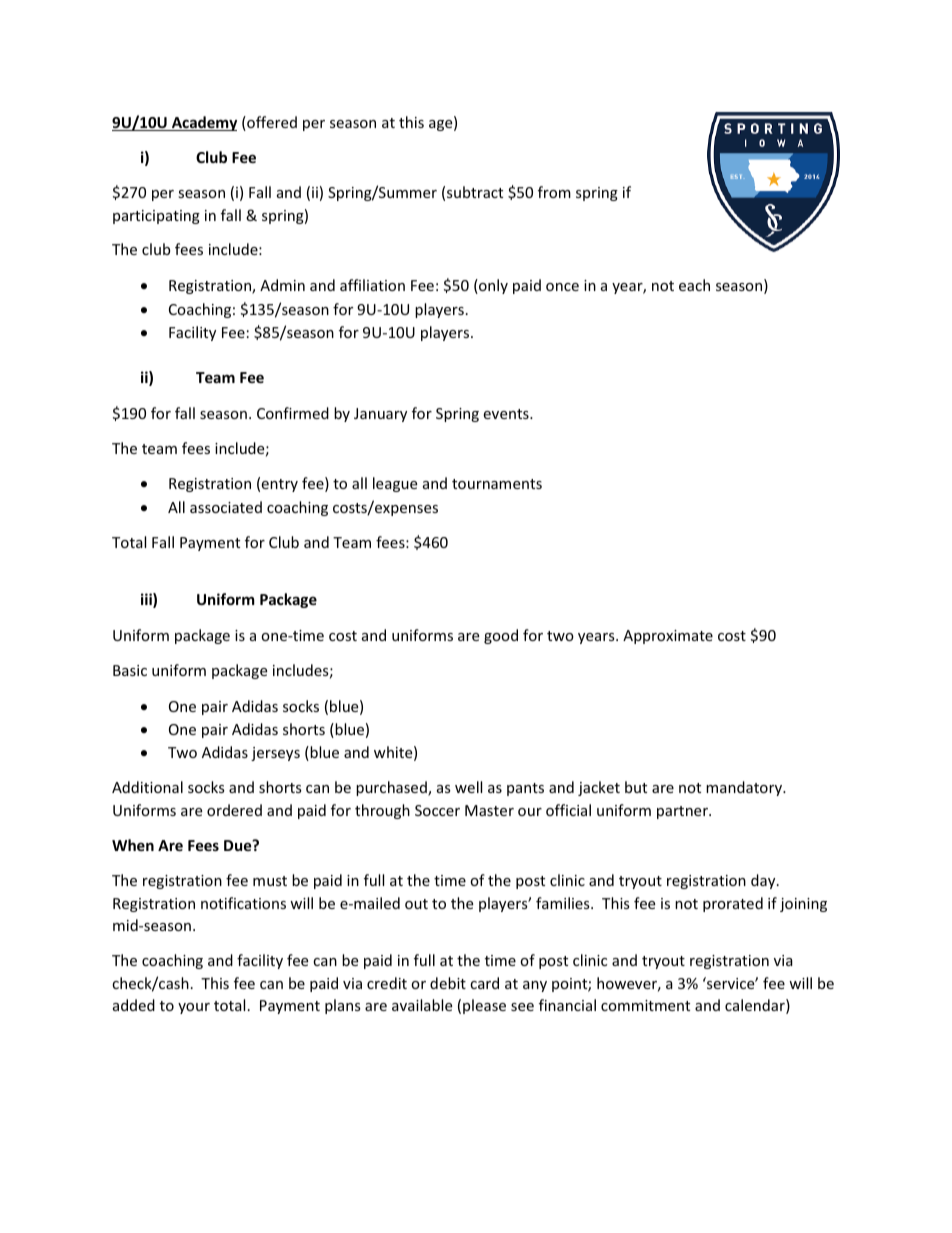 The width and height of the screenshot is (952, 1233). What do you see at coordinates (694, 285) in the screenshot?
I see `each` at bounding box center [694, 285].
